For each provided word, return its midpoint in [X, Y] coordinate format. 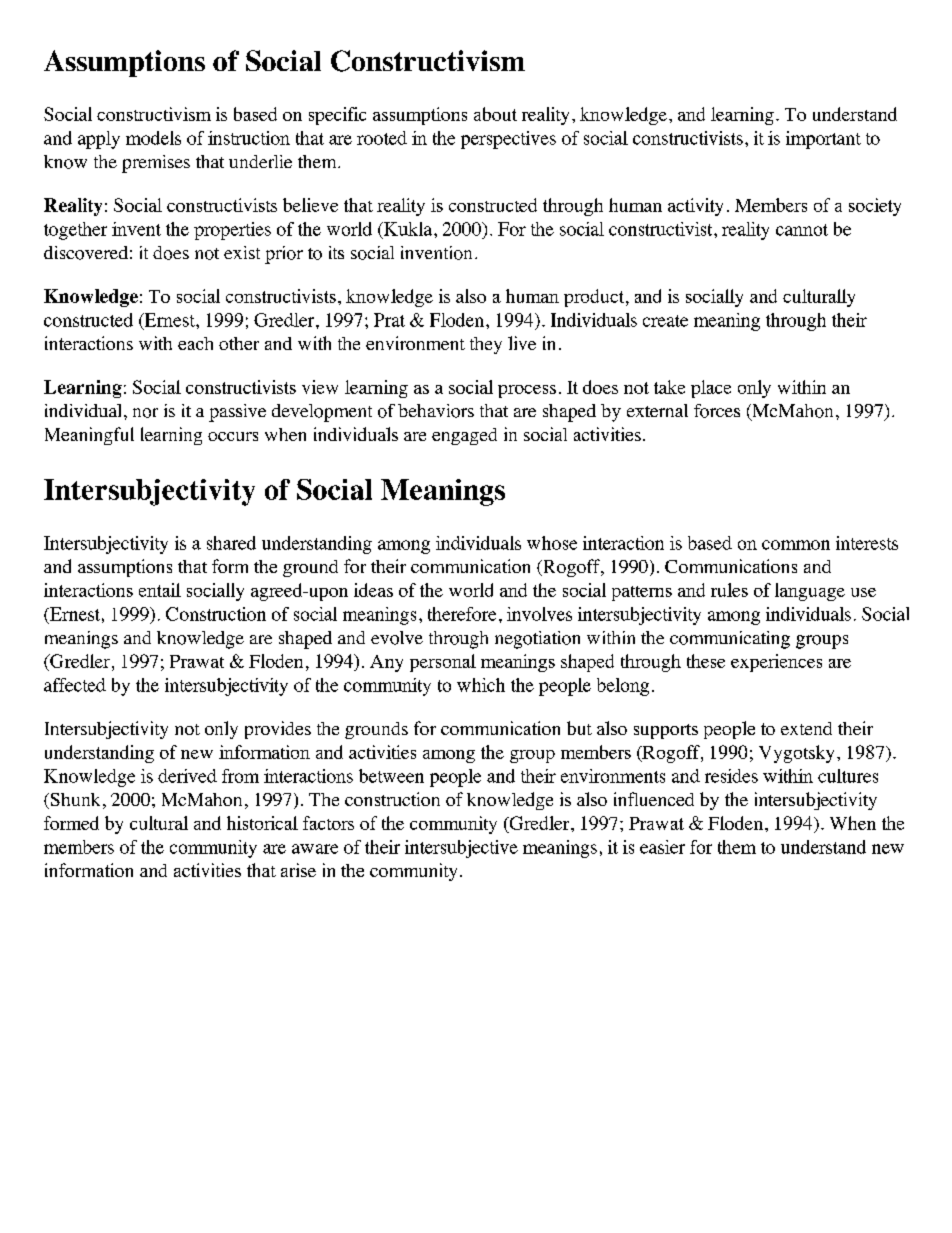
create [665, 321]
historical [262, 823]
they [486, 345]
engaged [464, 436]
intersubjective [461, 849]
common [796, 545]
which [481, 685]
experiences [776, 663]
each [195, 343]
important [823, 140]
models [153, 138]
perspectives [508, 140]
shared [231, 543]
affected [75, 685]
